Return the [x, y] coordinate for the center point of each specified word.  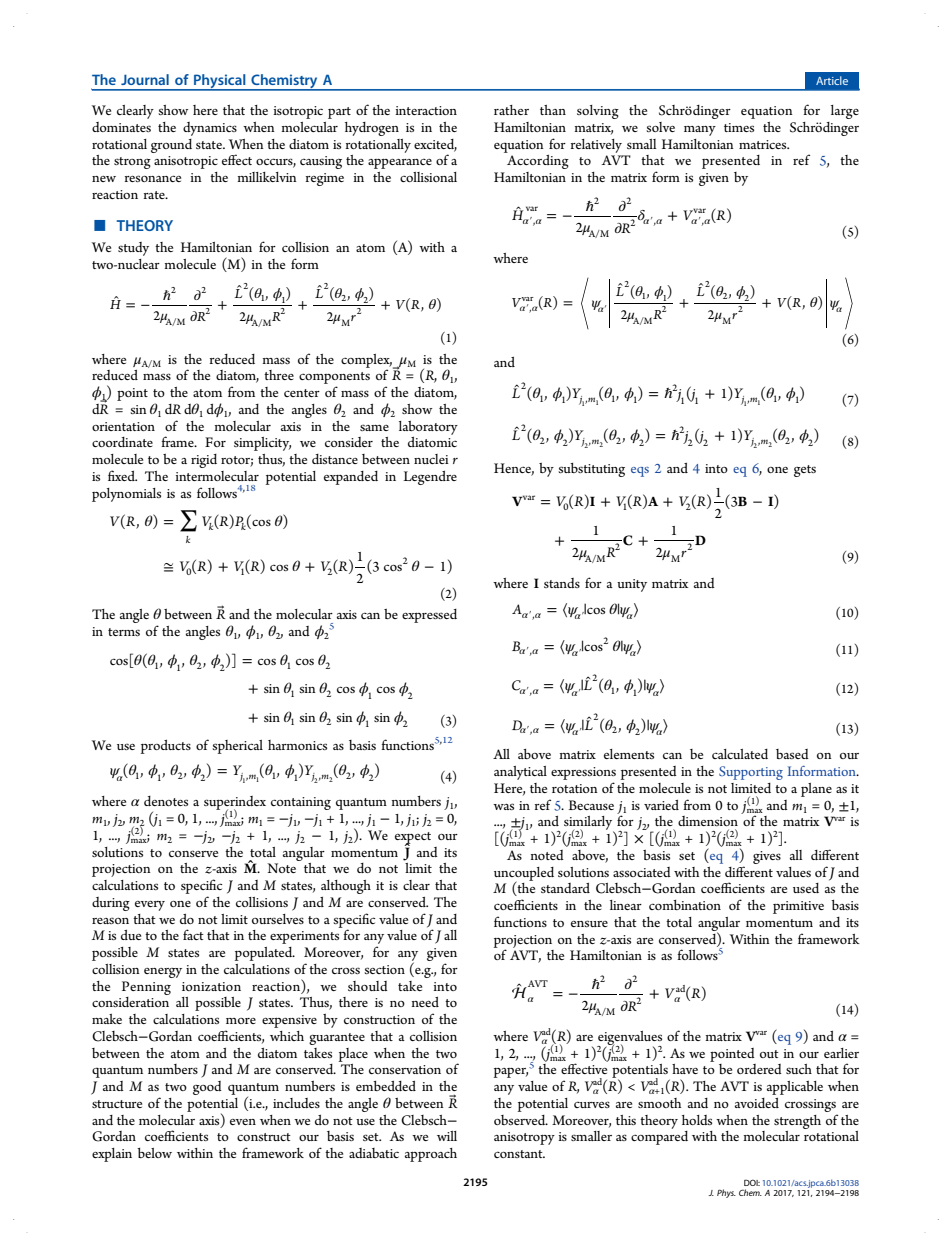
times [739, 127]
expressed [429, 616]
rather [511, 110]
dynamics [210, 129]
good [207, 1088]
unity [632, 585]
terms [124, 632]
